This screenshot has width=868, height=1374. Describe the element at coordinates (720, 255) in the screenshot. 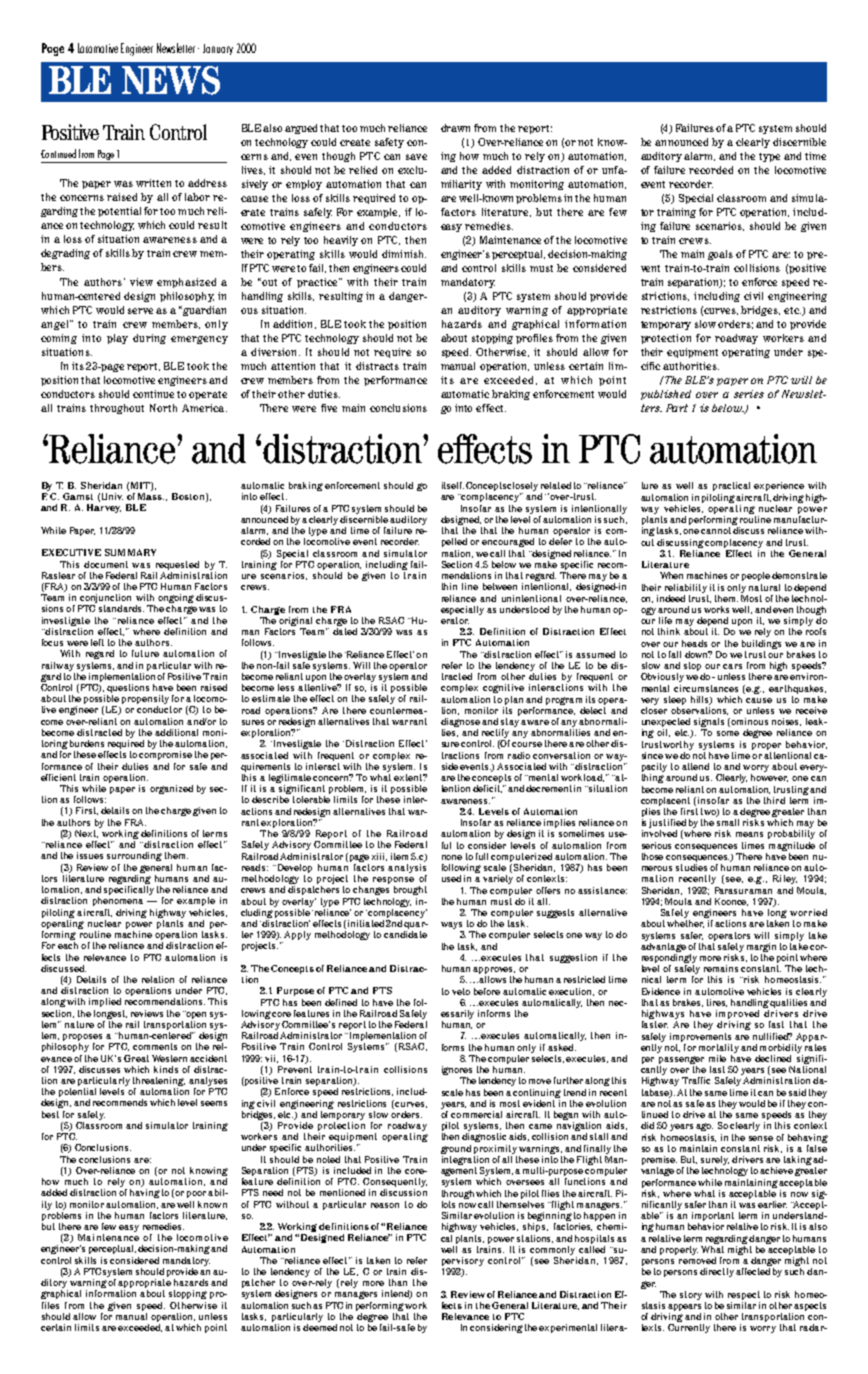

I see `goals` at that location.
